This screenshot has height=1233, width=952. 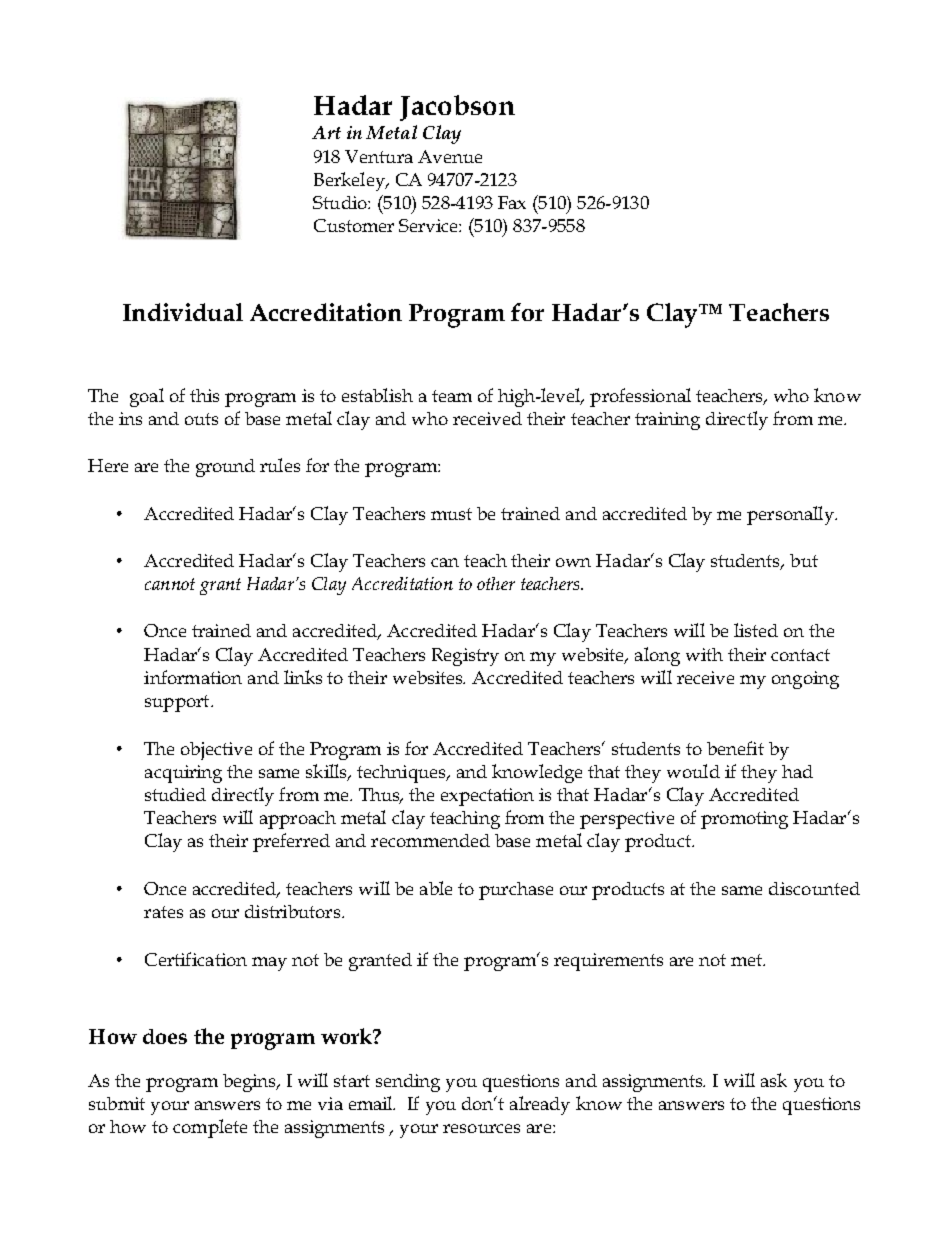 I want to click on Avenue, so click(x=450, y=156).
